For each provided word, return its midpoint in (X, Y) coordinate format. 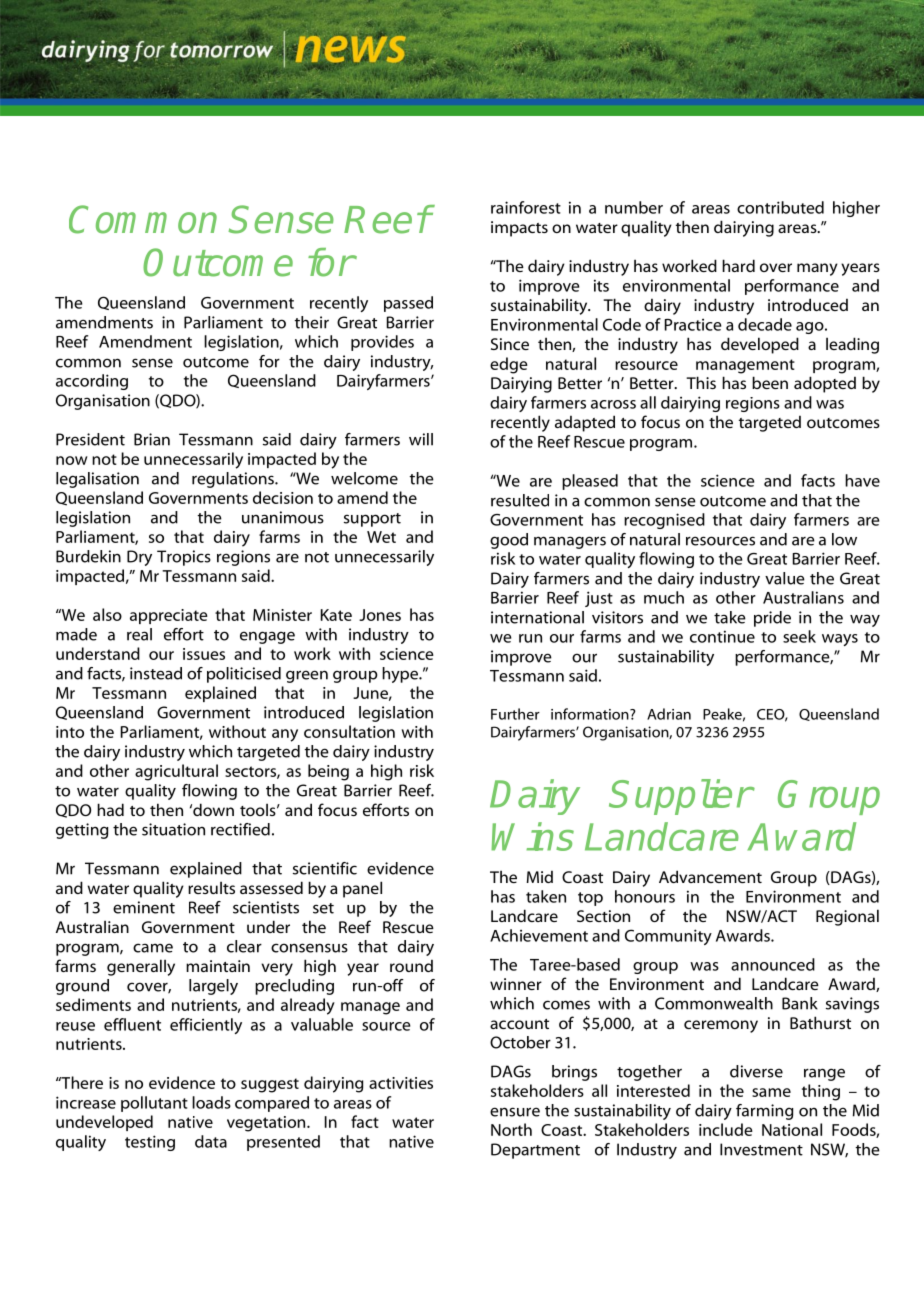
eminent (144, 907)
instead (156, 673)
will (421, 439)
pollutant (154, 1104)
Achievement (539, 935)
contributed (780, 207)
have (862, 480)
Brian (152, 439)
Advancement (710, 876)
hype (401, 675)
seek (799, 636)
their (312, 322)
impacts (519, 229)
